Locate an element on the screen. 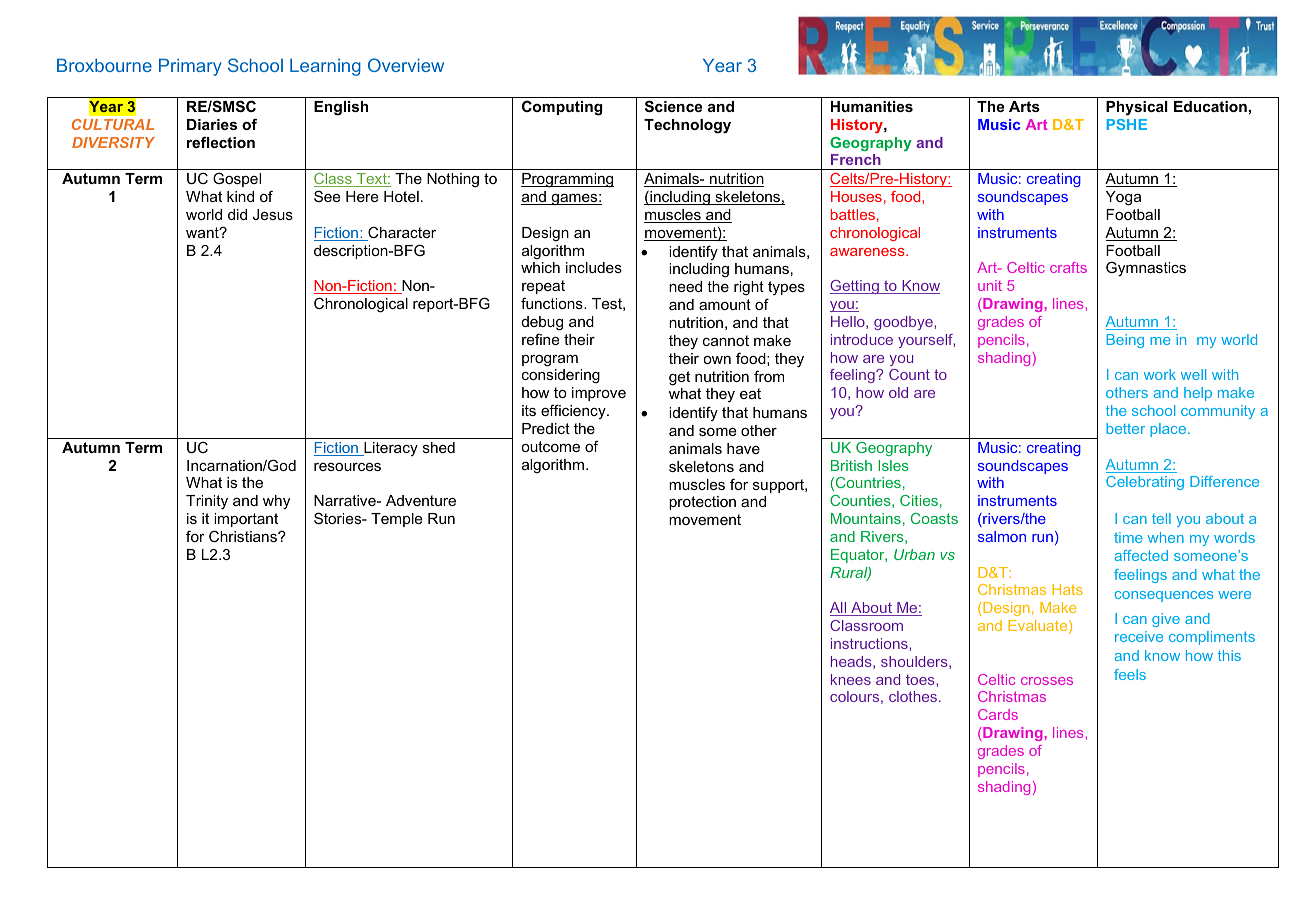  Christians is located at coordinates (244, 536).
